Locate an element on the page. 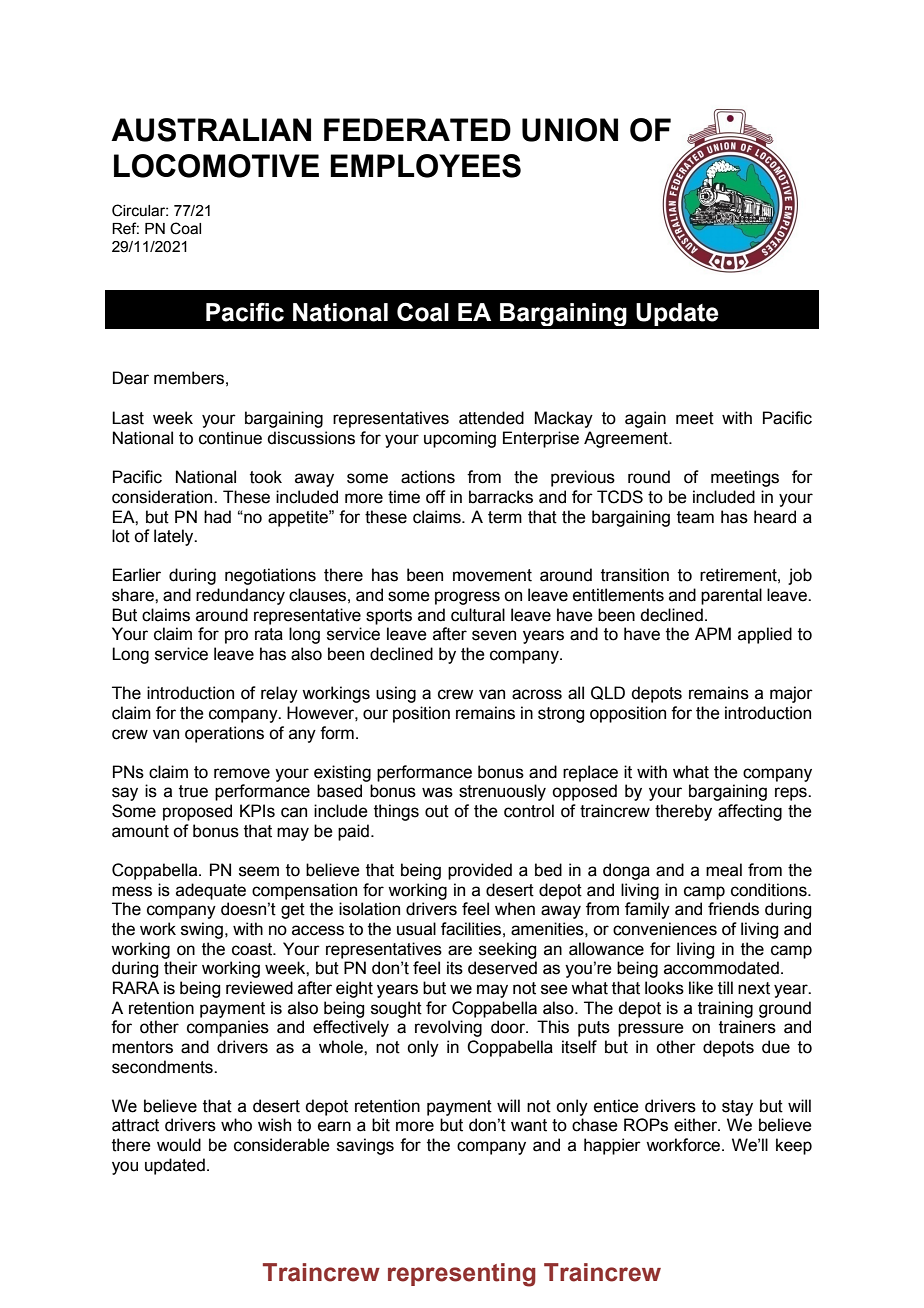  UNION is located at coordinates (570, 130).
